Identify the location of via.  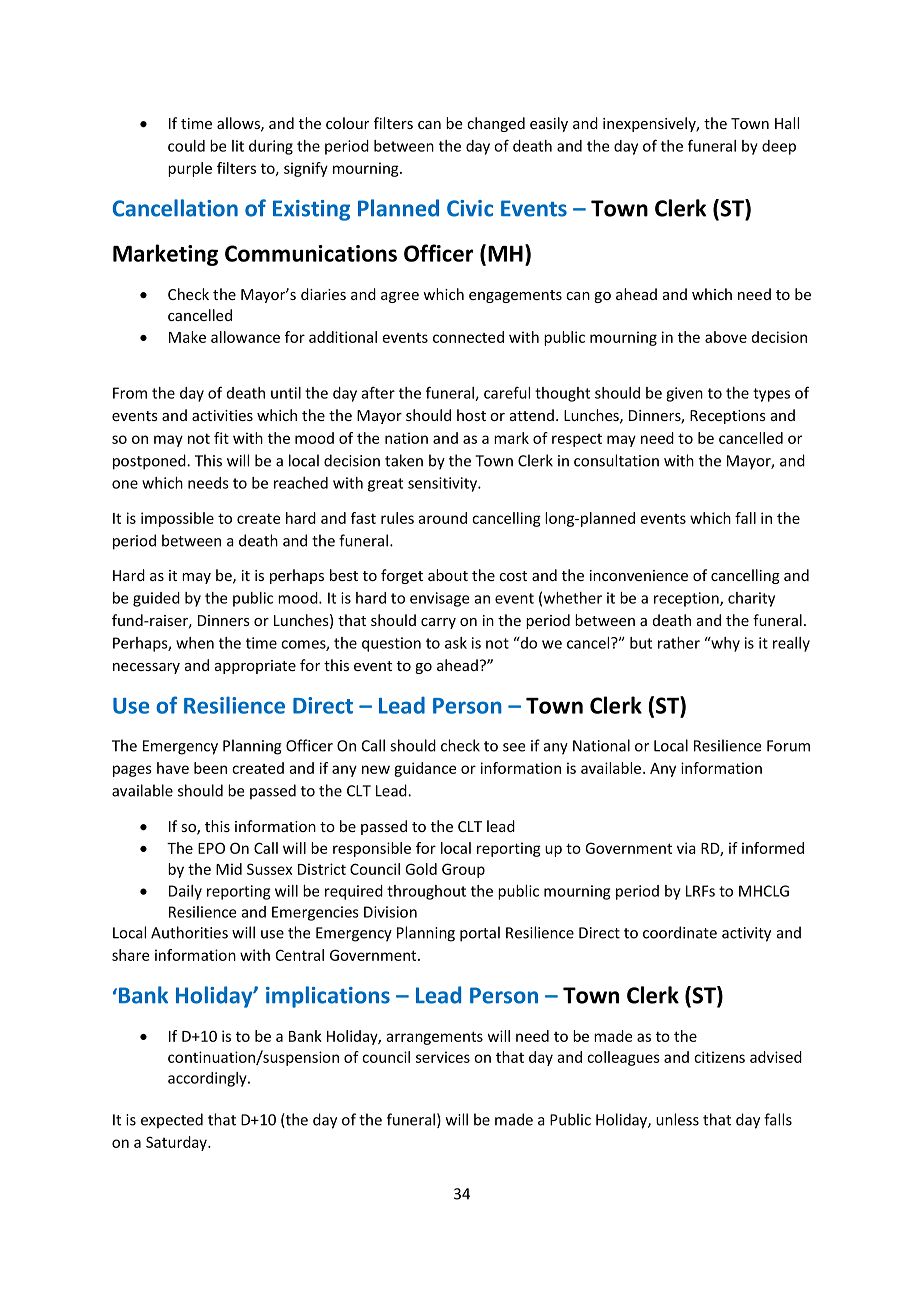
(686, 848).
